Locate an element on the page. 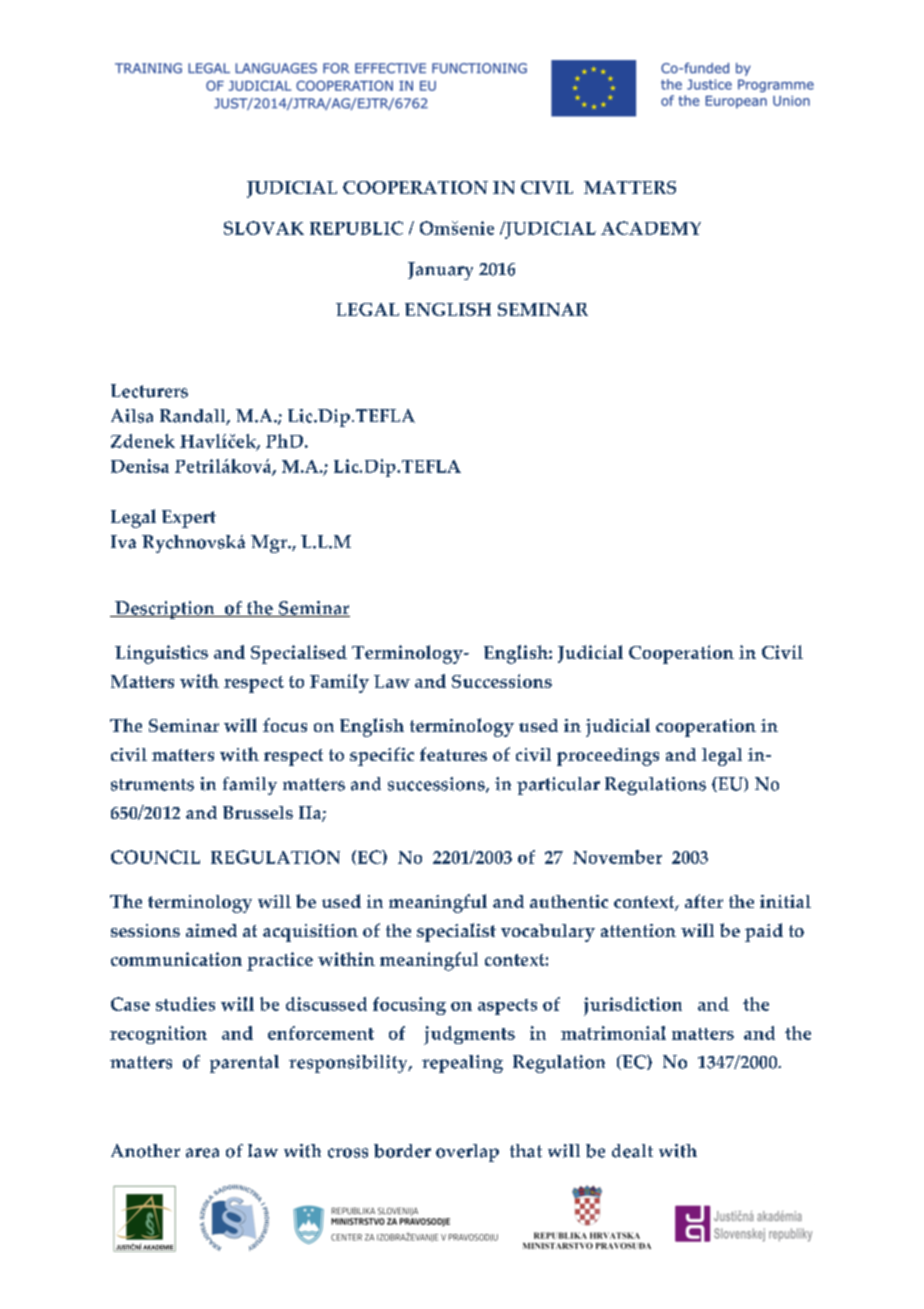 The width and height of the image is (924, 1309). Mgr is located at coordinates (270, 544).
